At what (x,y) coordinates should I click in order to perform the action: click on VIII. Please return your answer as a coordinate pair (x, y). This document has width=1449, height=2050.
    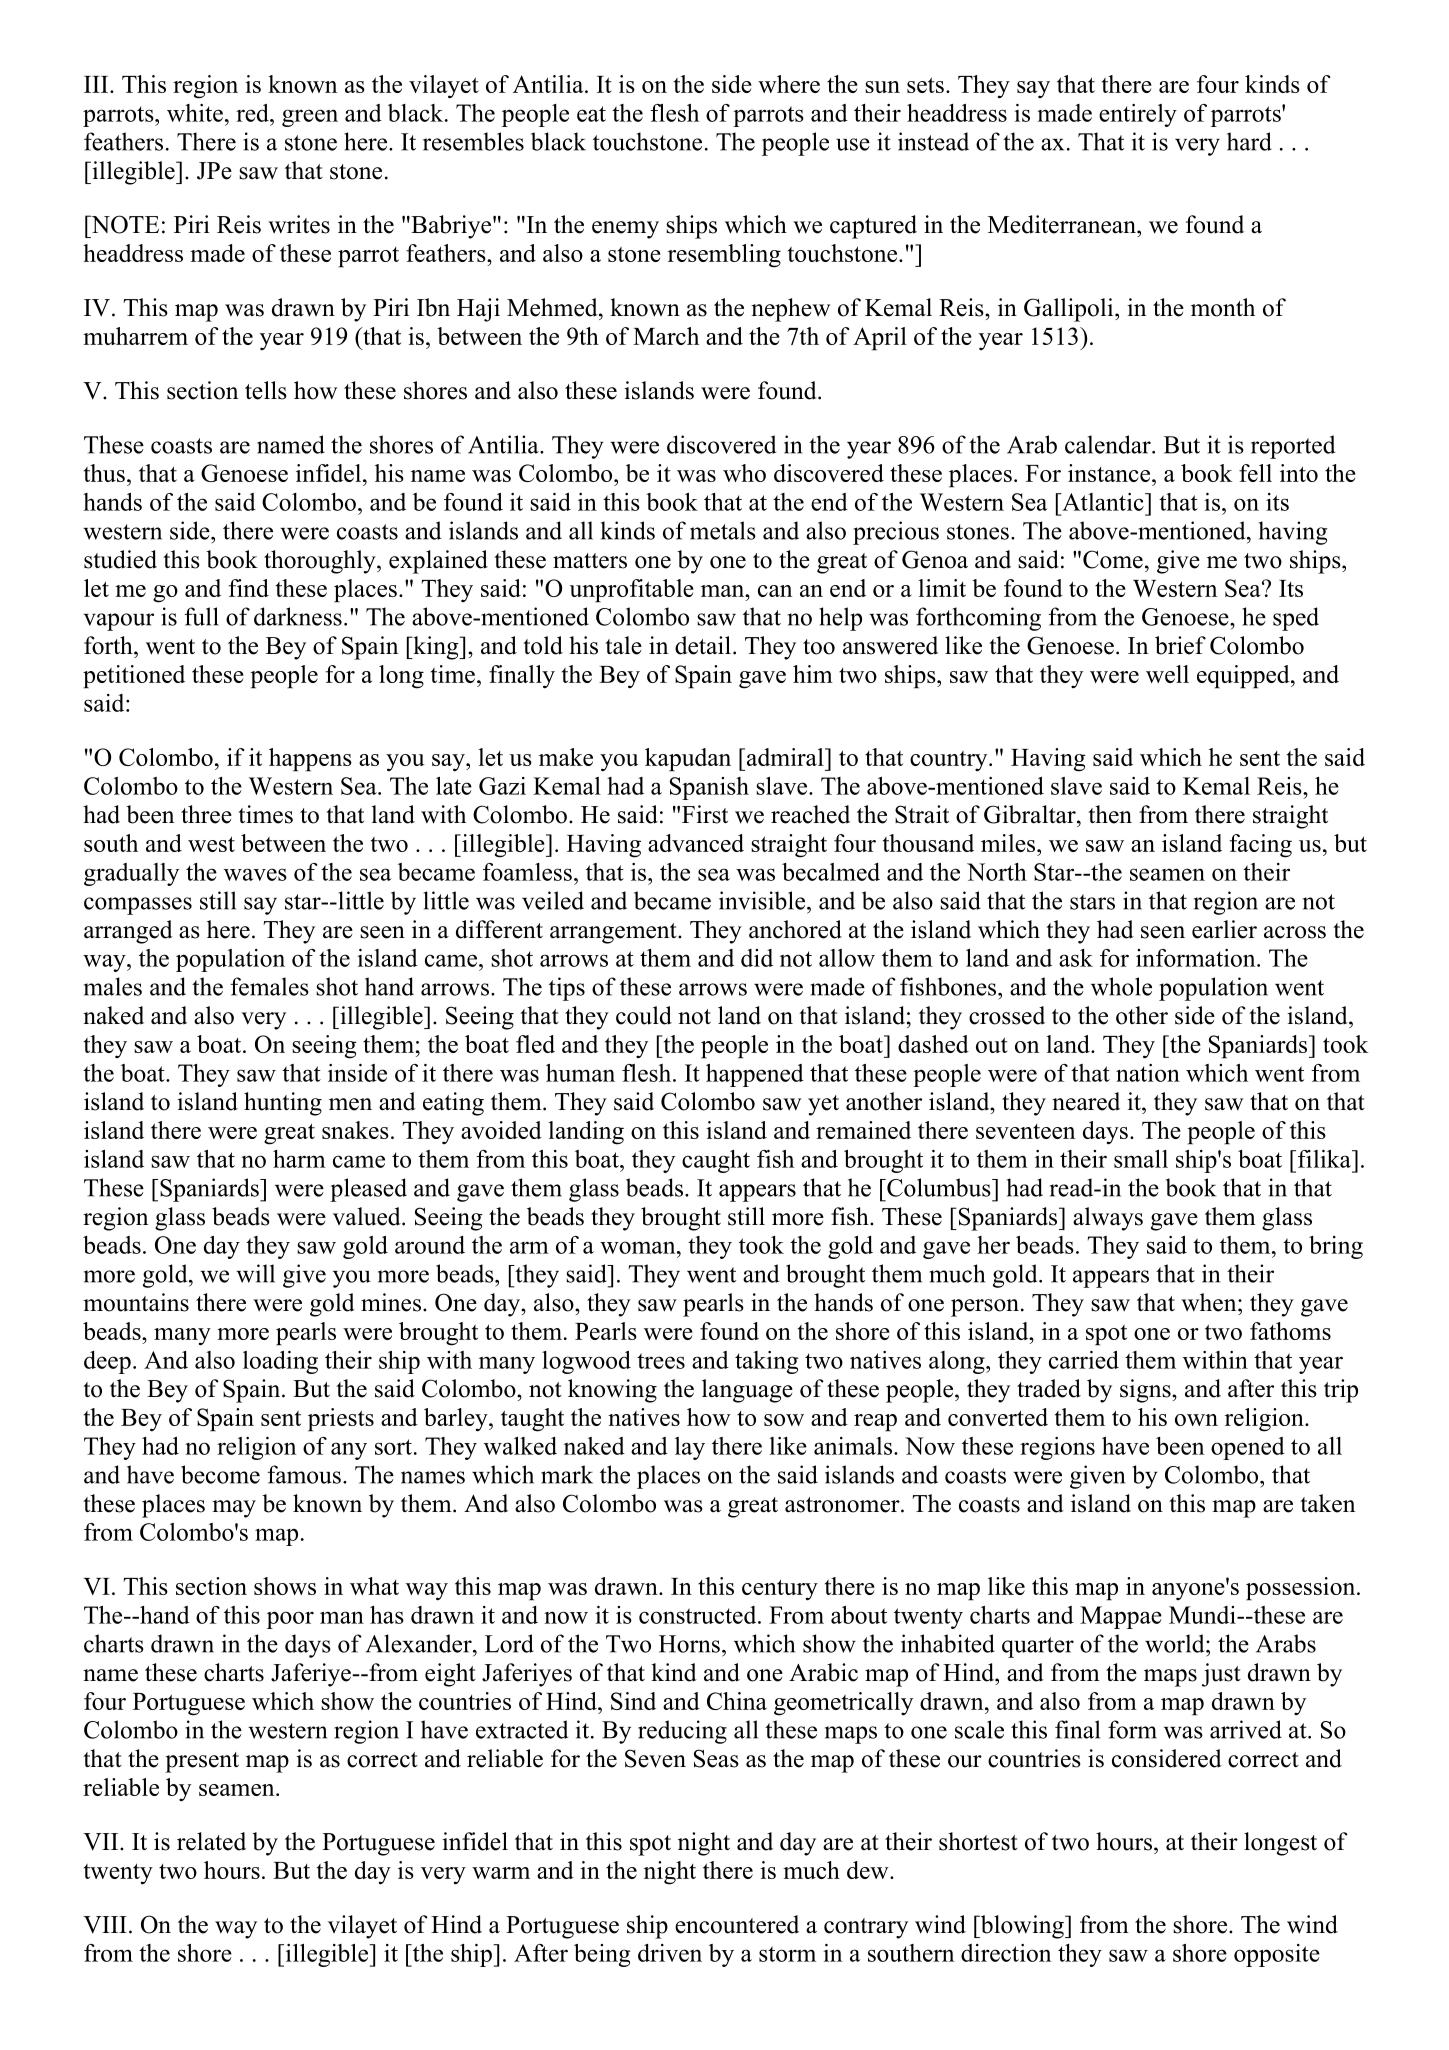
    Looking at the image, I should click on (105, 1925).
